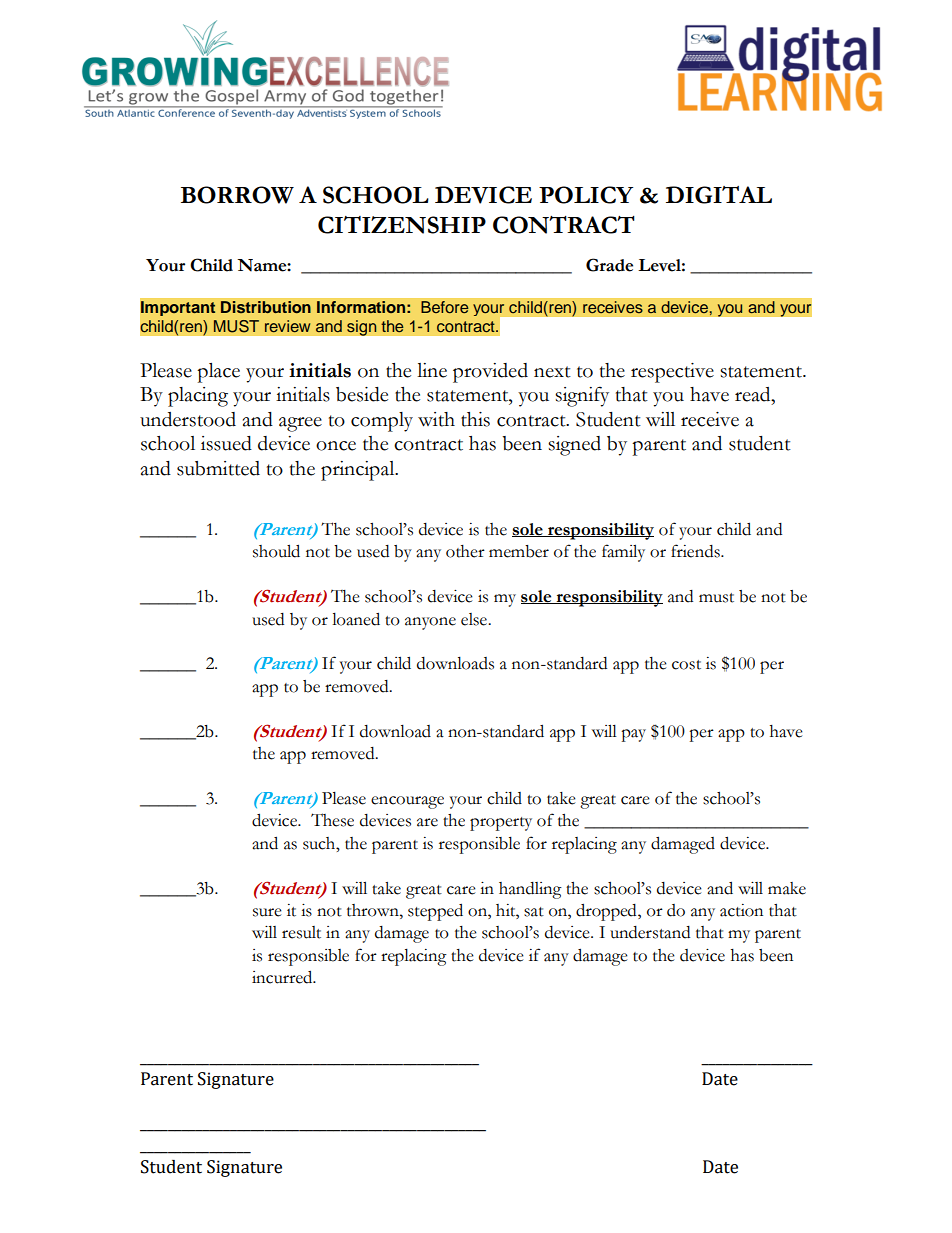  I want to click on other, so click(465, 551).
